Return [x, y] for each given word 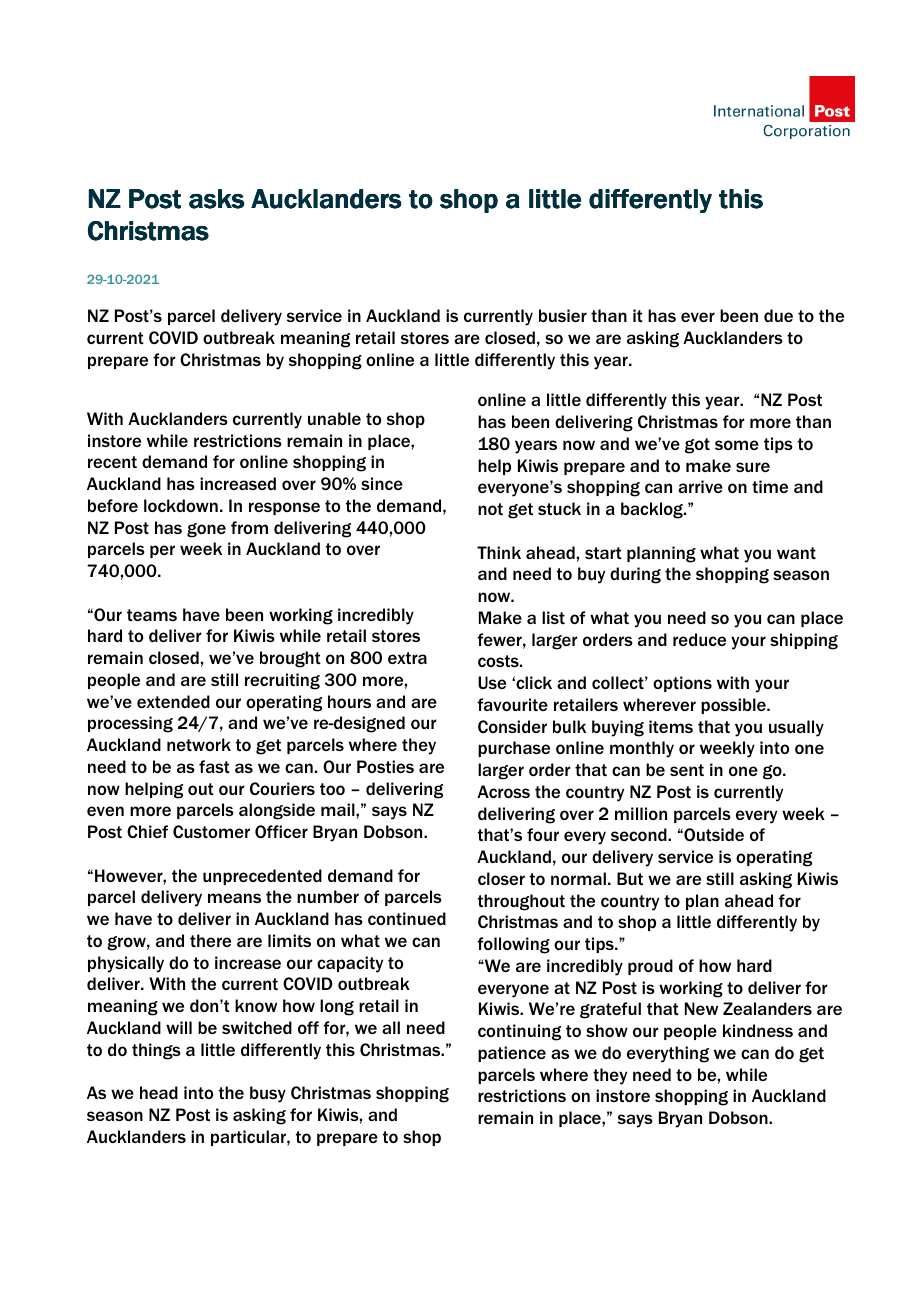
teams [152, 615]
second [640, 834]
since [382, 483]
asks [217, 199]
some [737, 445]
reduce [699, 639]
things [156, 1051]
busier [563, 315]
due [778, 315]
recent [112, 462]
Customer [211, 831]
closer [501, 878]
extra [407, 658]
